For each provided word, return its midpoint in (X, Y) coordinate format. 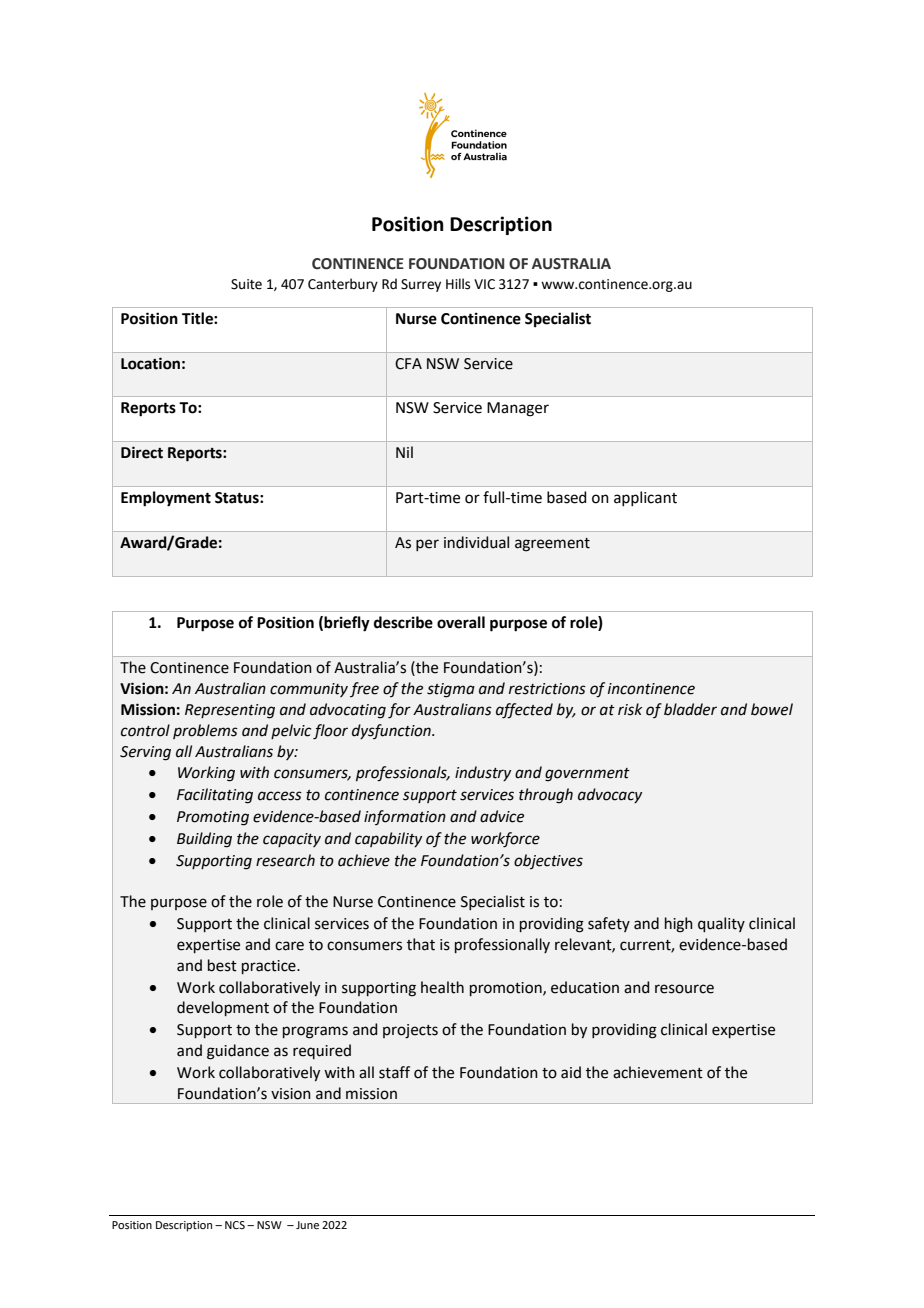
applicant (645, 498)
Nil (404, 452)
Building (204, 840)
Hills (458, 284)
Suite (246, 284)
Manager (518, 409)
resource (684, 989)
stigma (451, 690)
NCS (235, 1225)
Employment (166, 499)
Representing (230, 711)
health (442, 987)
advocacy (610, 795)
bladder (690, 709)
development (223, 1008)
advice (502, 816)
